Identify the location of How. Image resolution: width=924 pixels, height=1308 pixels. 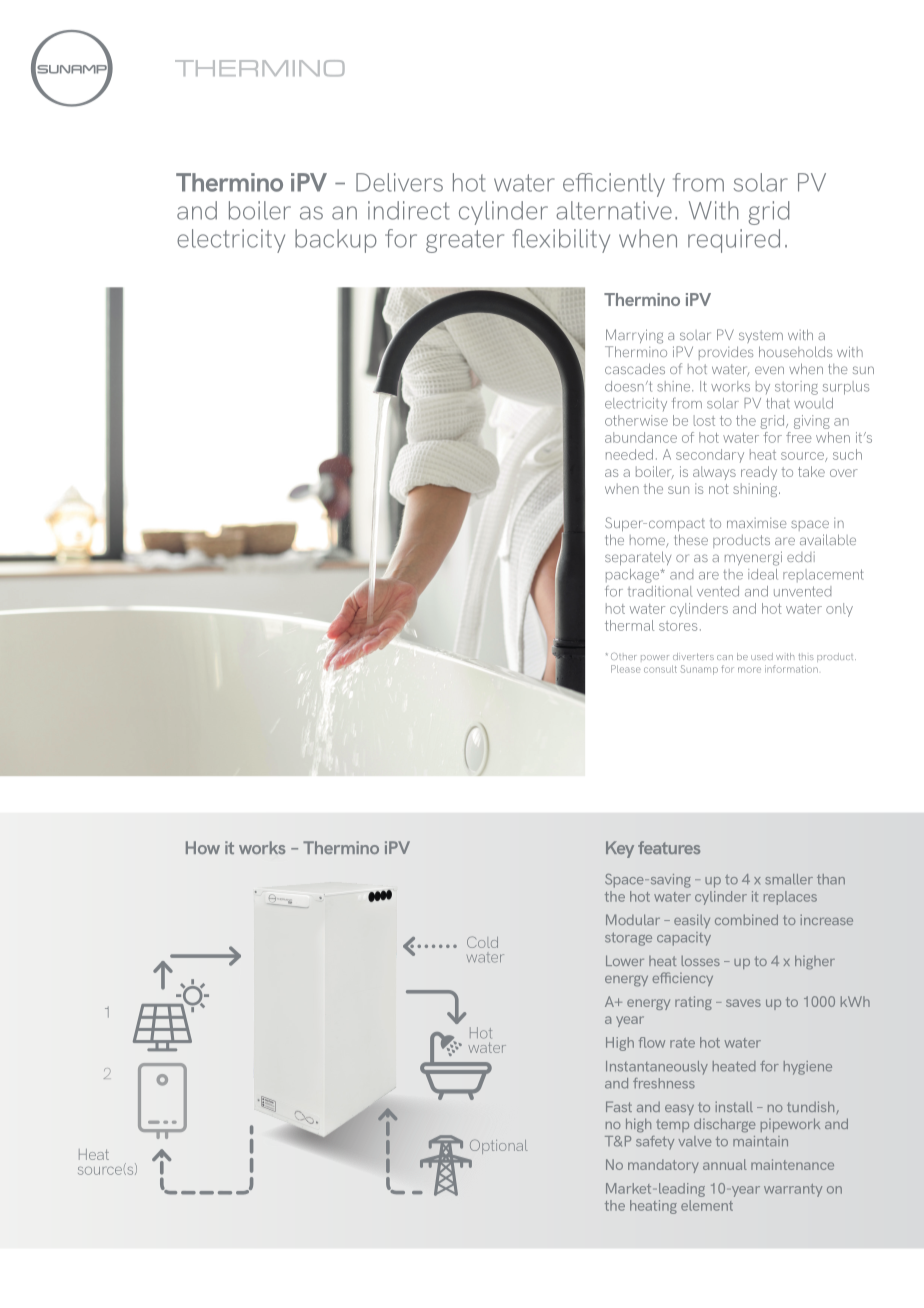
(203, 847).
